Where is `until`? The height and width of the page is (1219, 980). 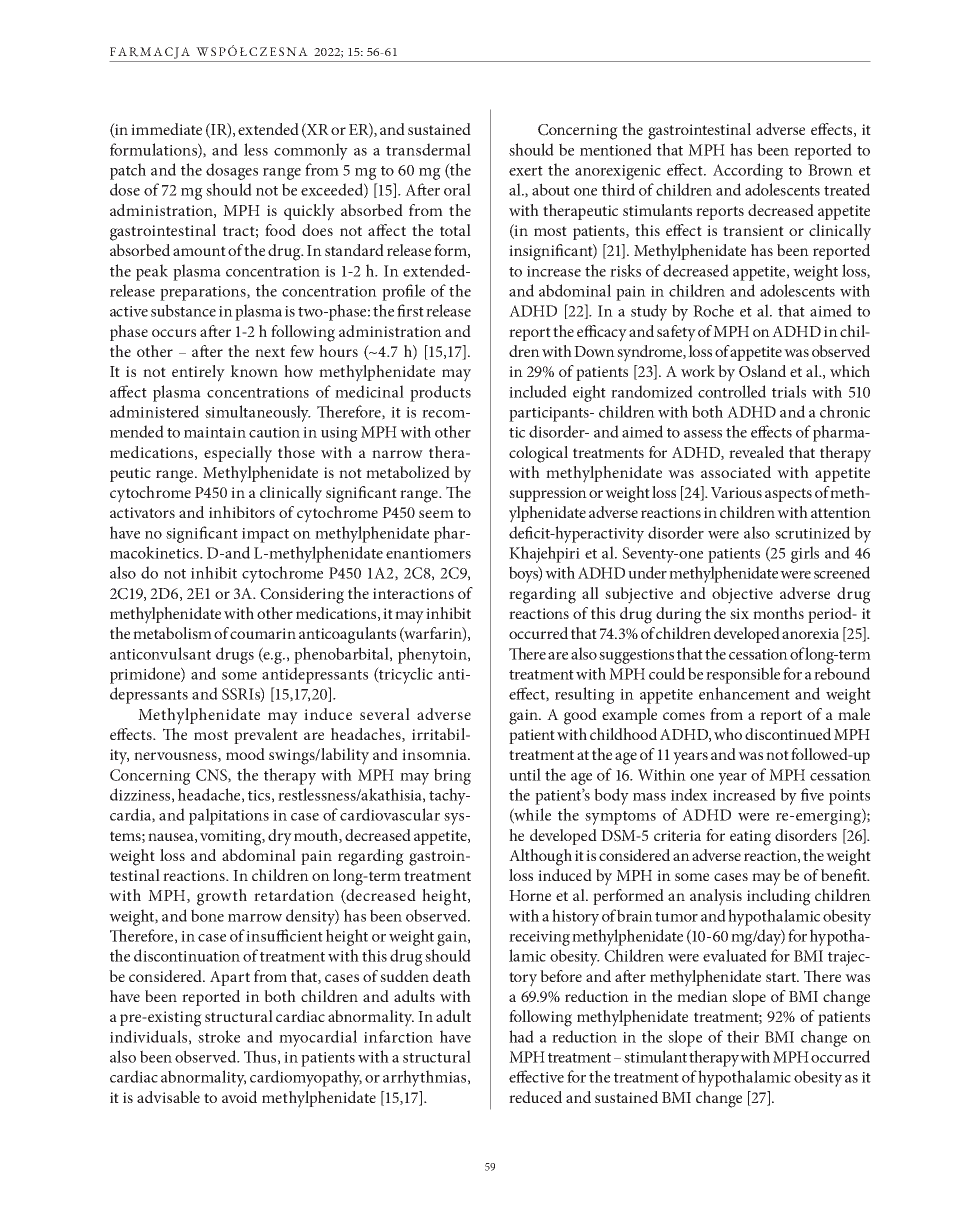 until is located at coordinates (525, 774).
